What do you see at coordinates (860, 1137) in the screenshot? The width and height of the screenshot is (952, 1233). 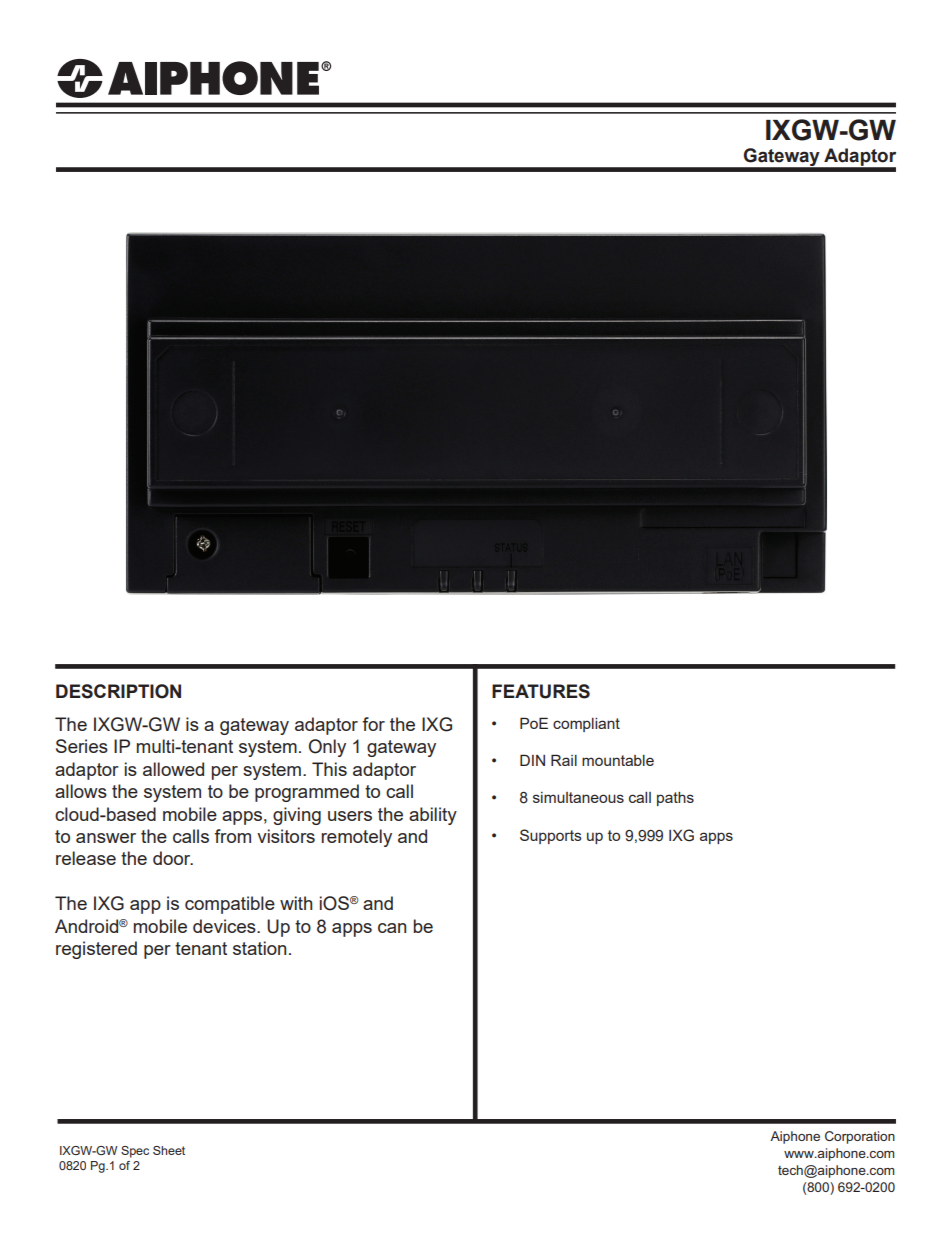 I see `Corporation` at bounding box center [860, 1137].
